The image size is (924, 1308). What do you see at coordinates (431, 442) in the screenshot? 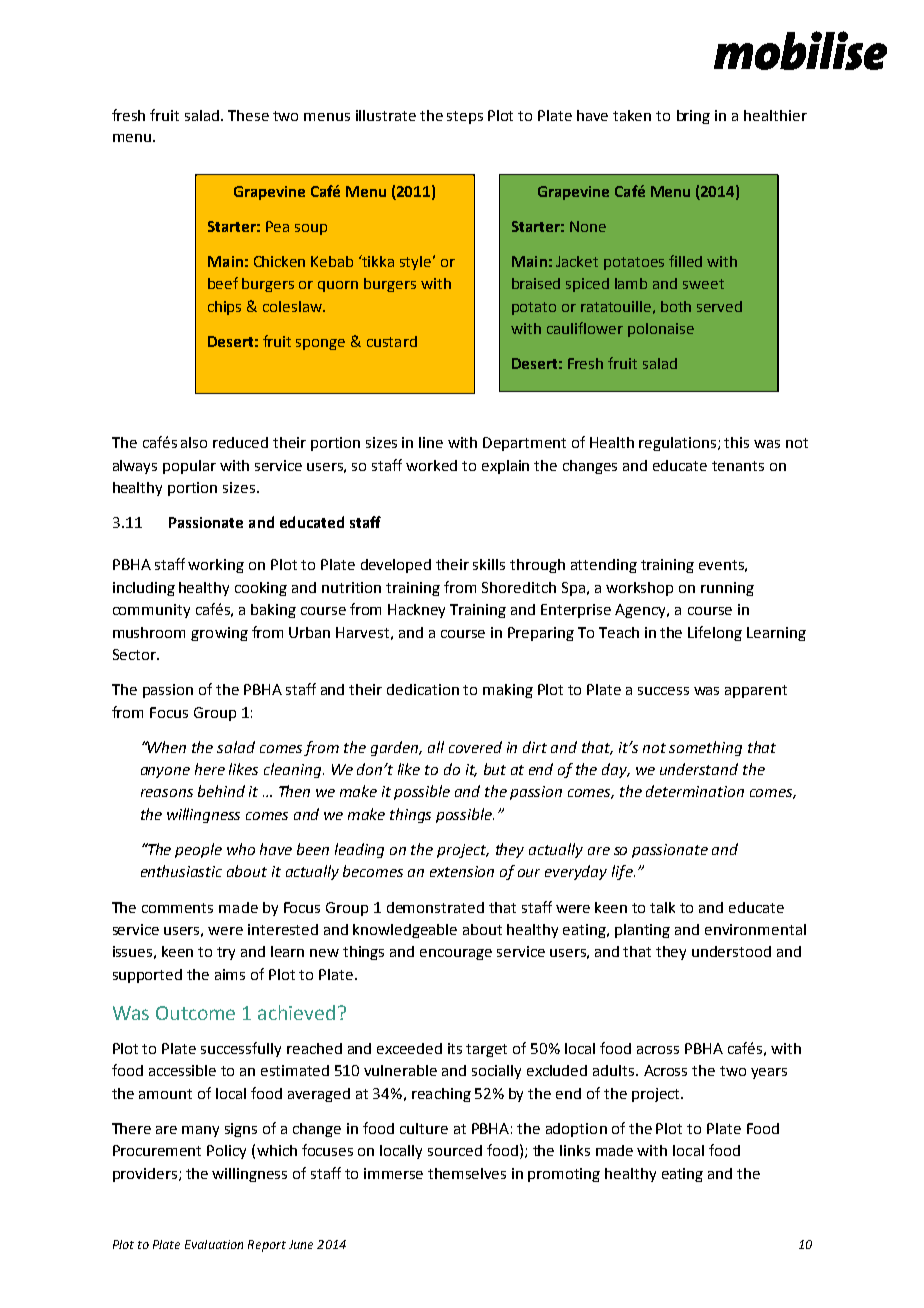
I see `line` at bounding box center [431, 442].
